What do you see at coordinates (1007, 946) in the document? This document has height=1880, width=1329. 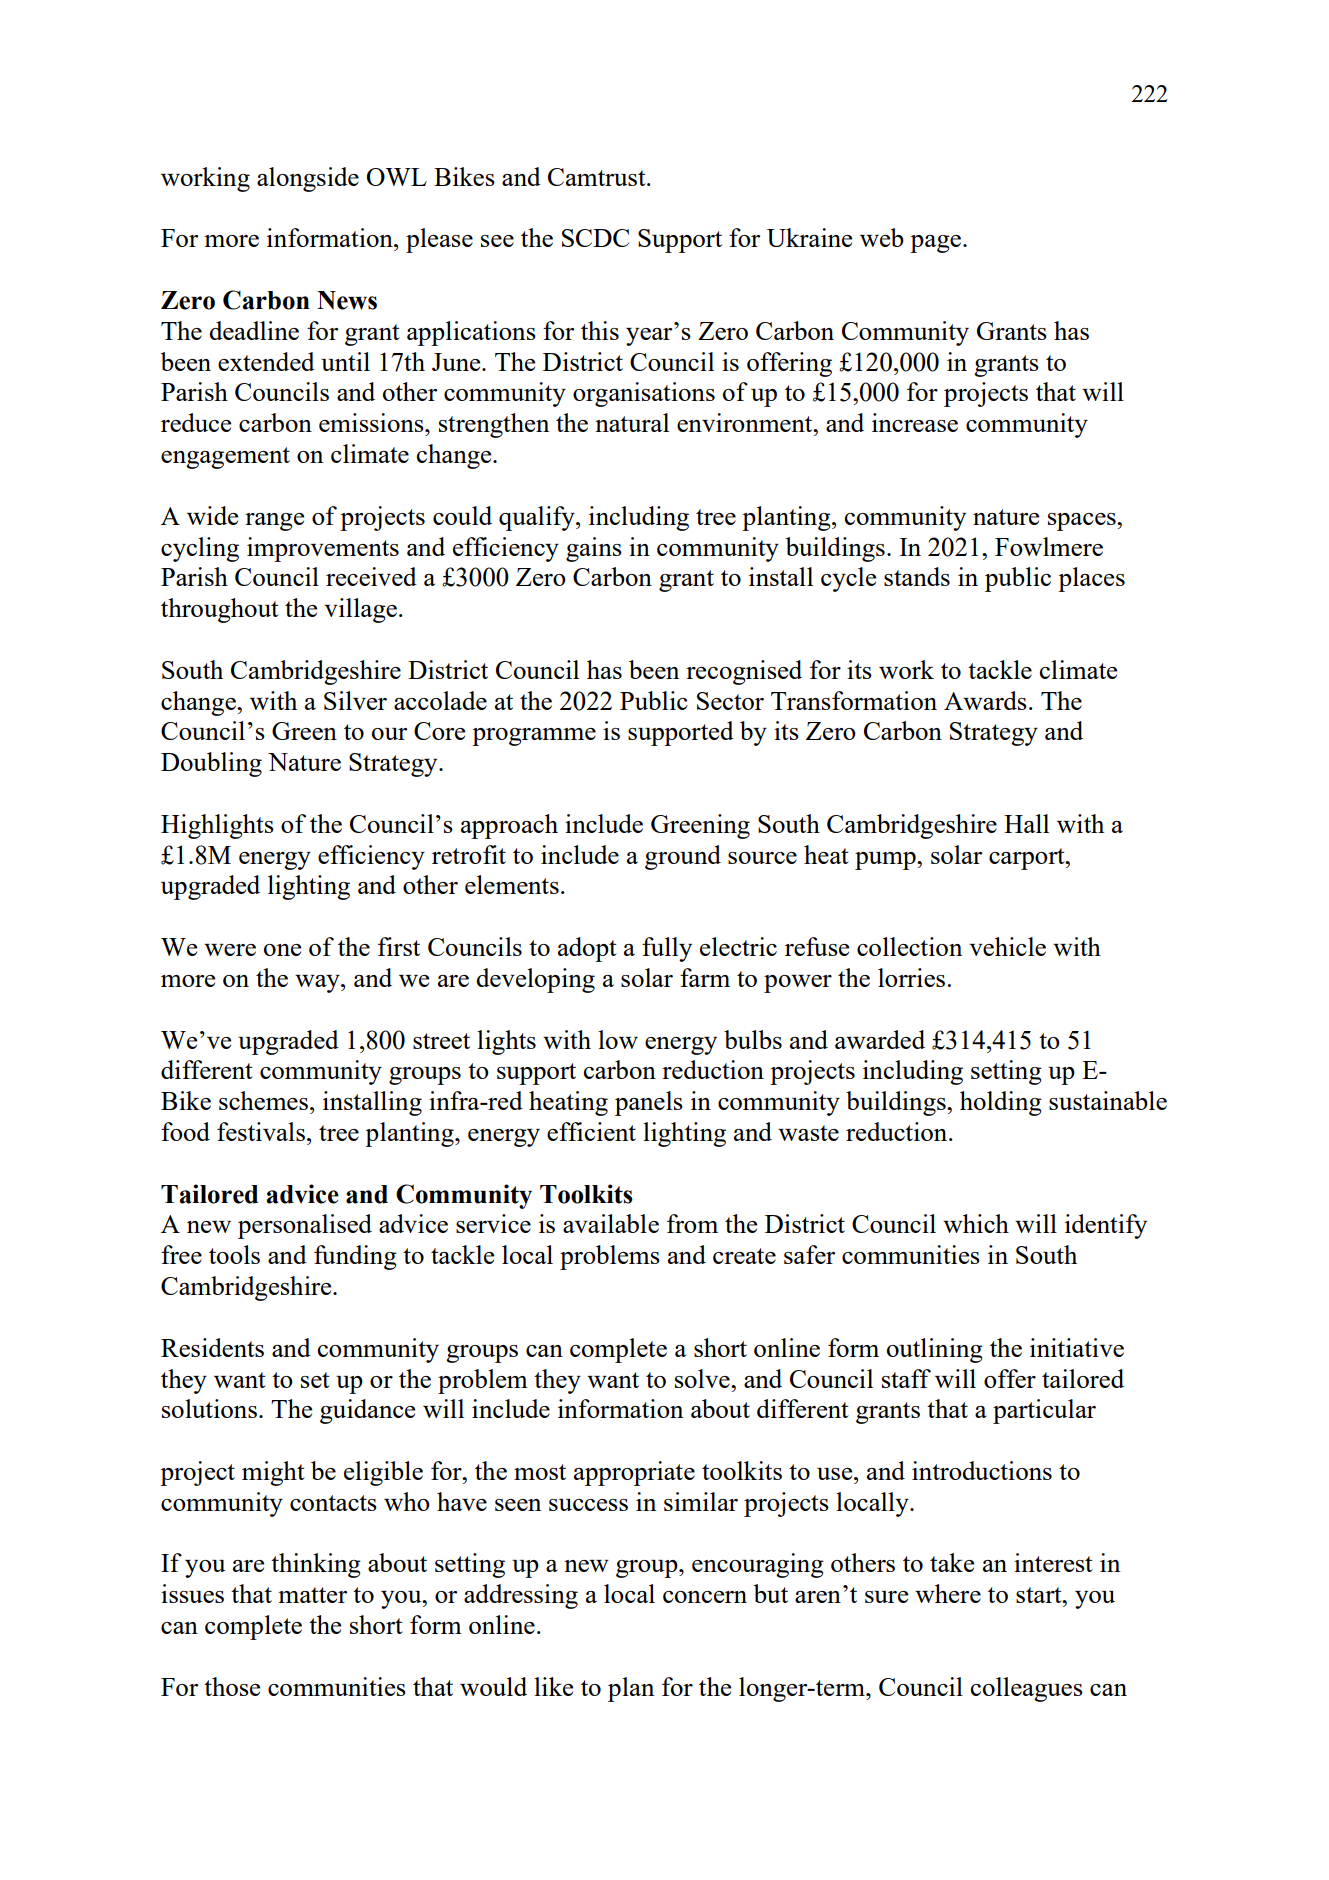 I see `vehicle` at bounding box center [1007, 946].
